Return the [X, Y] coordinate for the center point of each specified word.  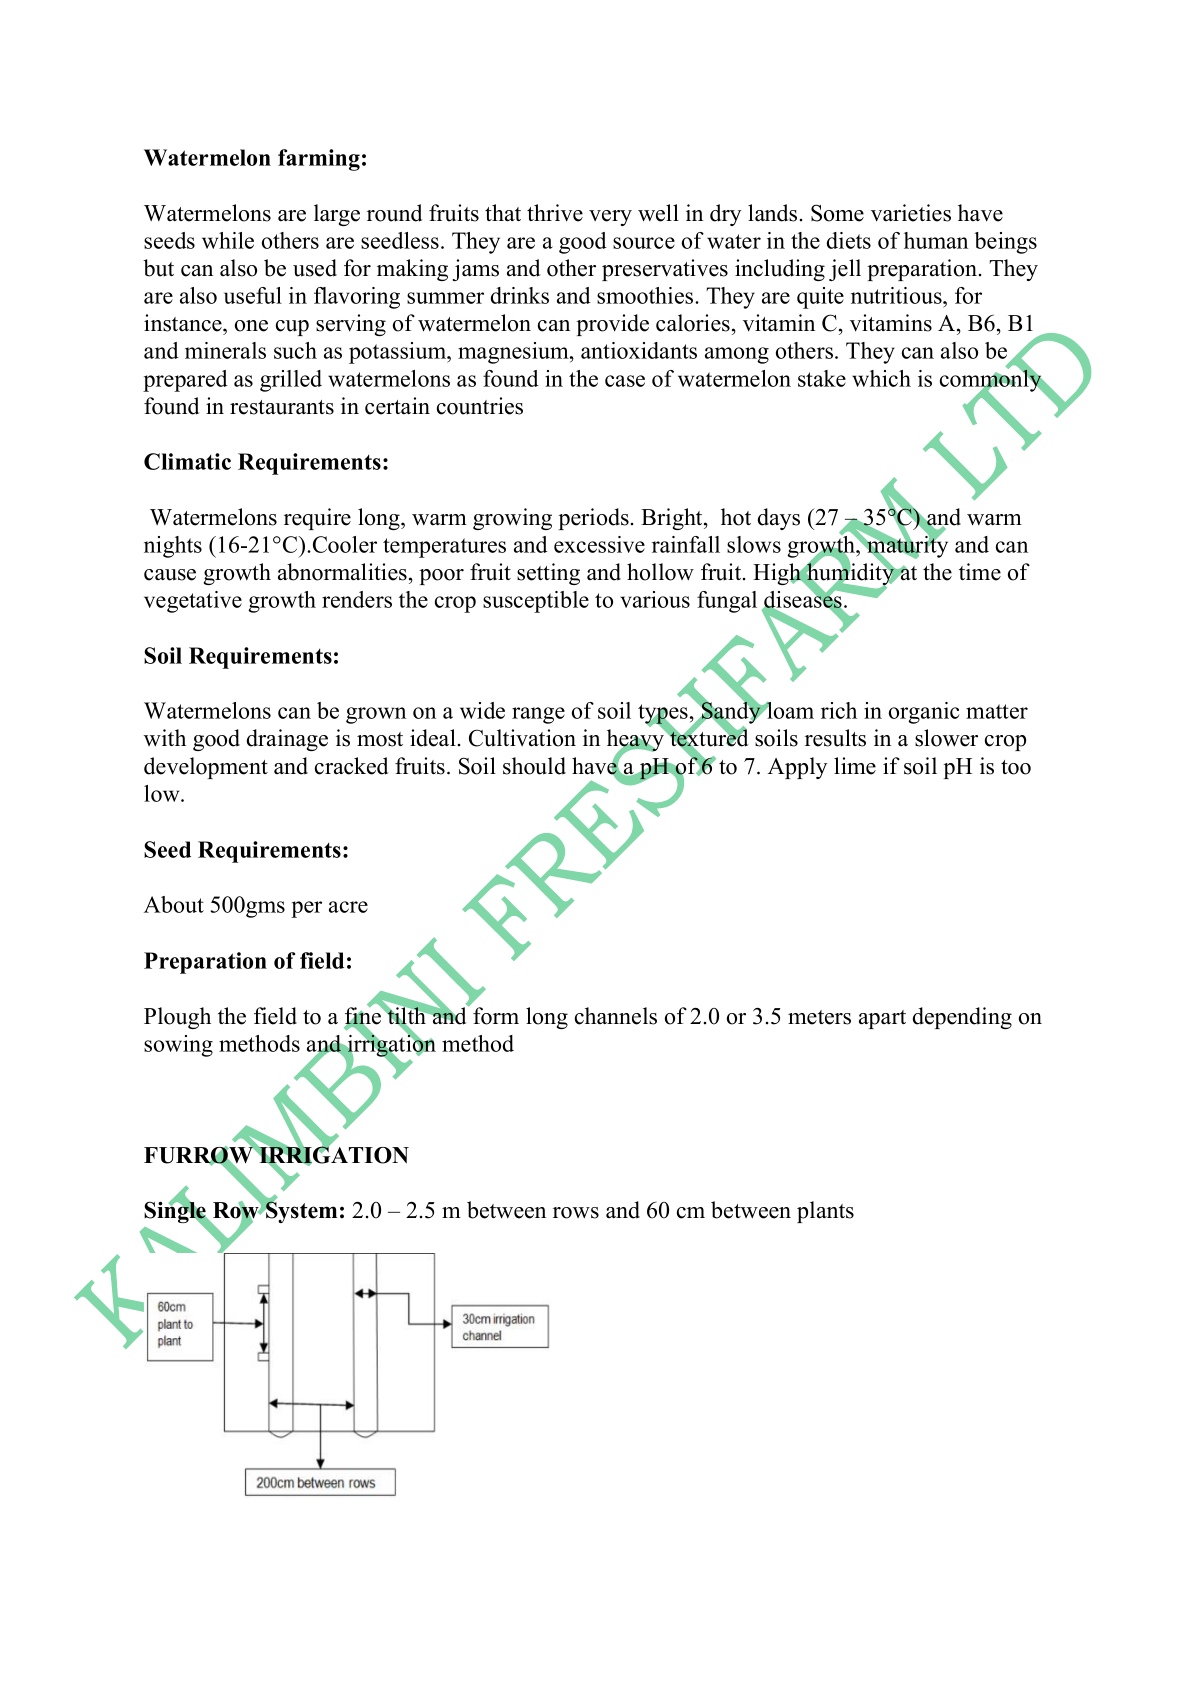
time [980, 572]
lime [855, 766]
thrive [555, 213]
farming [319, 160]
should [534, 766]
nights [173, 547]
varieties [911, 213]
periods [593, 519]
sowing [178, 1046]
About [174, 904]
